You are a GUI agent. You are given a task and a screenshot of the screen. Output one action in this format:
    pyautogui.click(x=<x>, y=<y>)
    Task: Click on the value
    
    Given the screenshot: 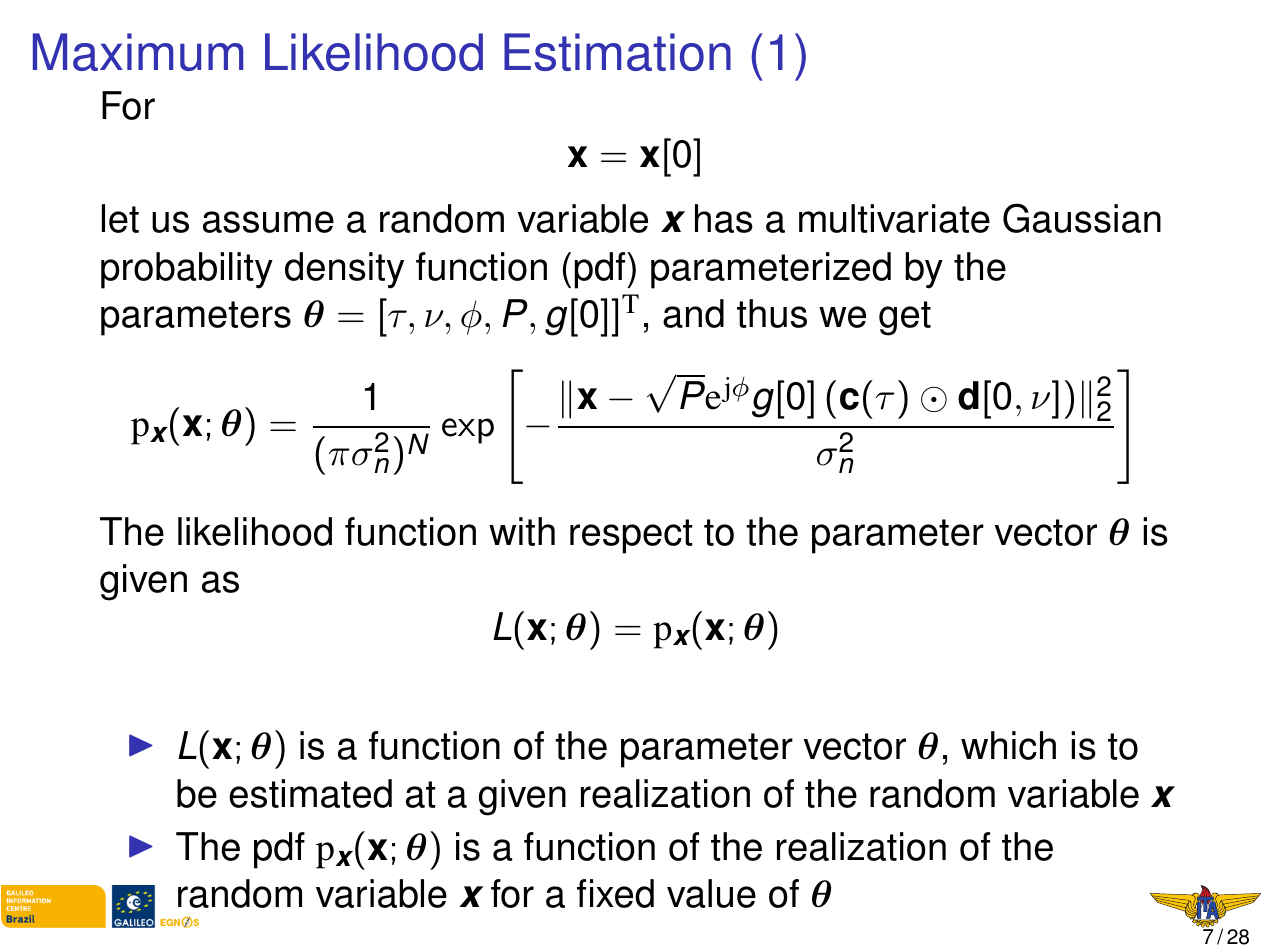 What is the action you would take?
    pyautogui.click(x=711, y=893)
